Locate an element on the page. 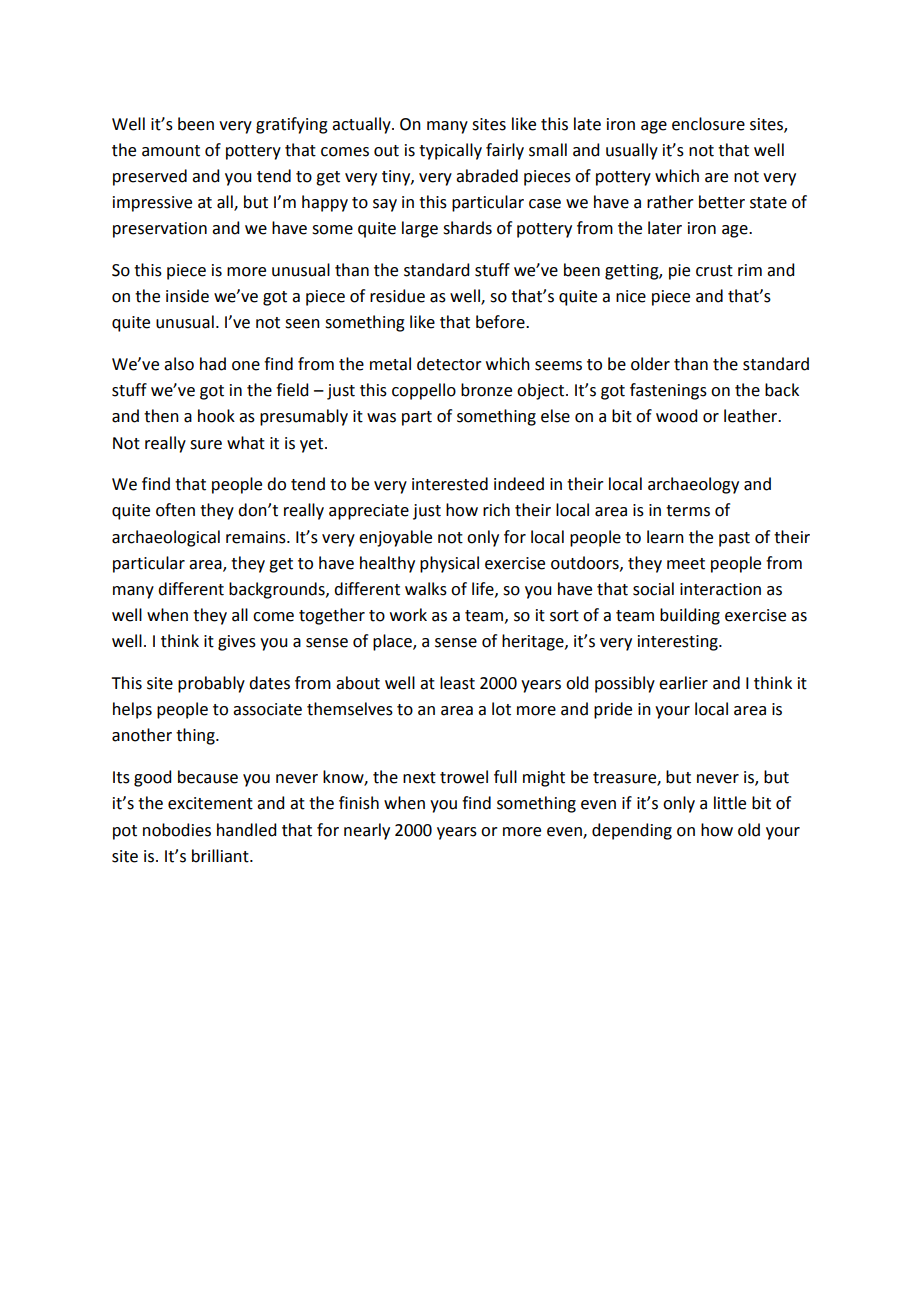 The height and width of the page is (1308, 924). fastenings is located at coordinates (668, 391).
